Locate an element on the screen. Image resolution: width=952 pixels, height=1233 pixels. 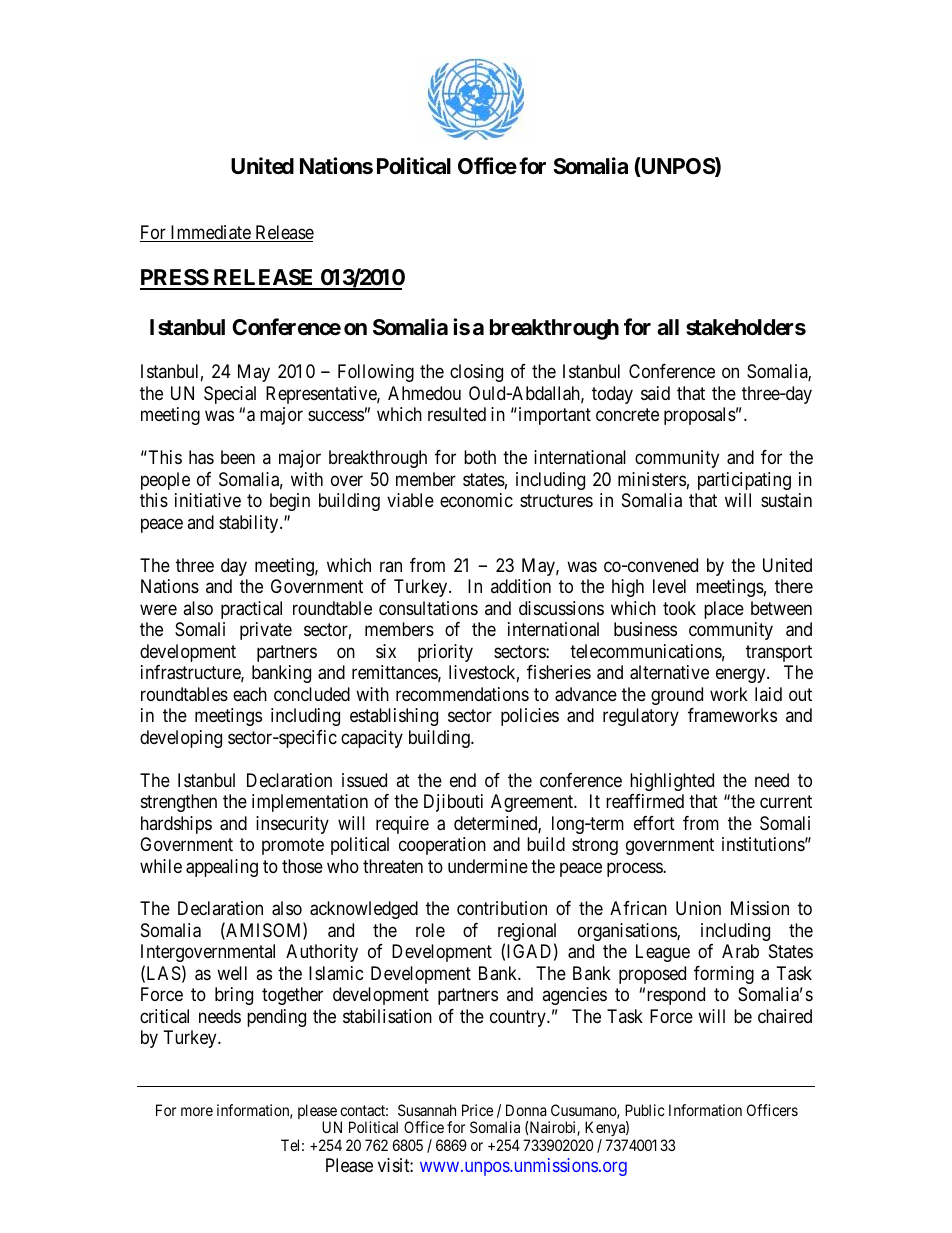
said is located at coordinates (655, 393).
